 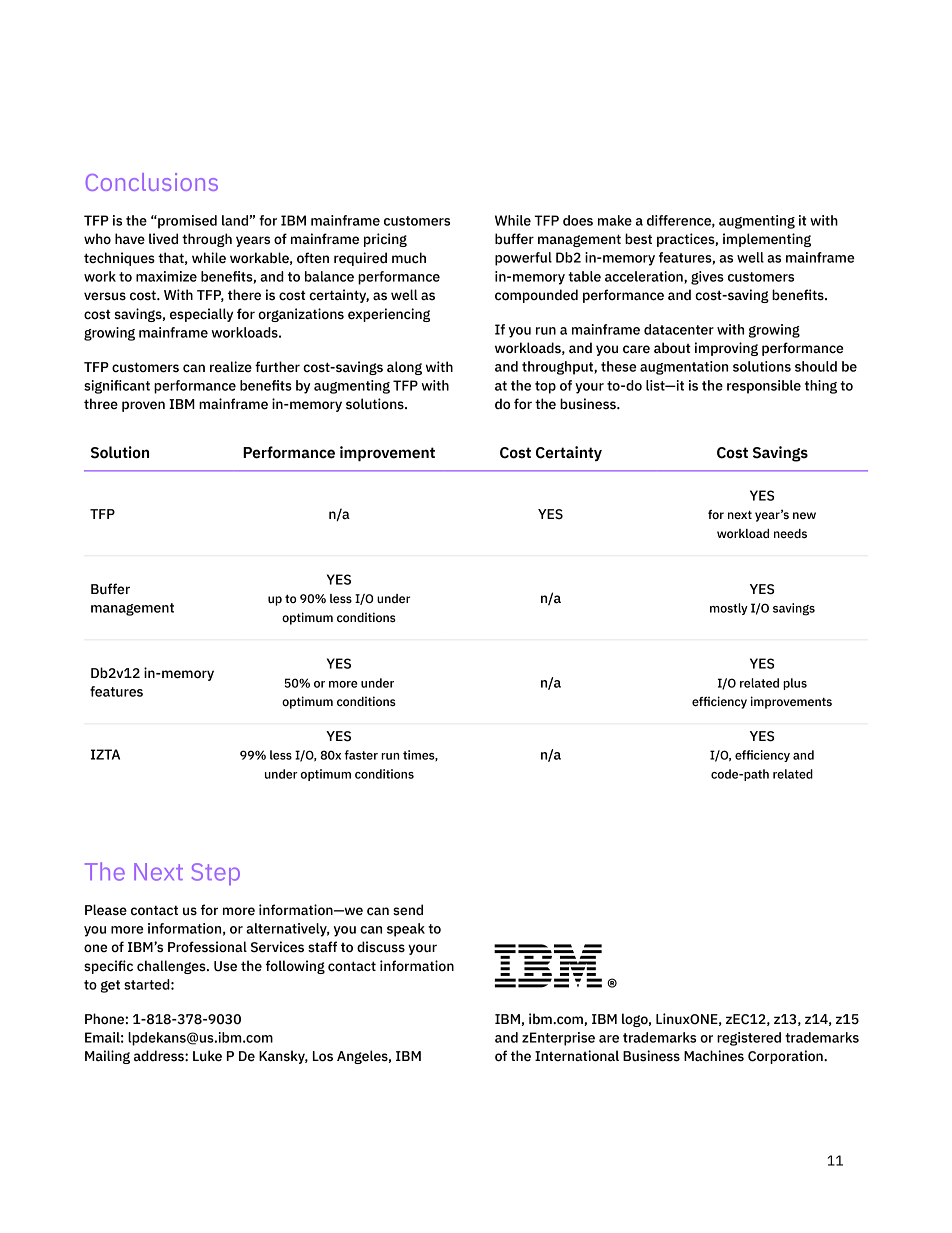 What do you see at coordinates (152, 182) in the document?
I see `Conclusions` at bounding box center [152, 182].
